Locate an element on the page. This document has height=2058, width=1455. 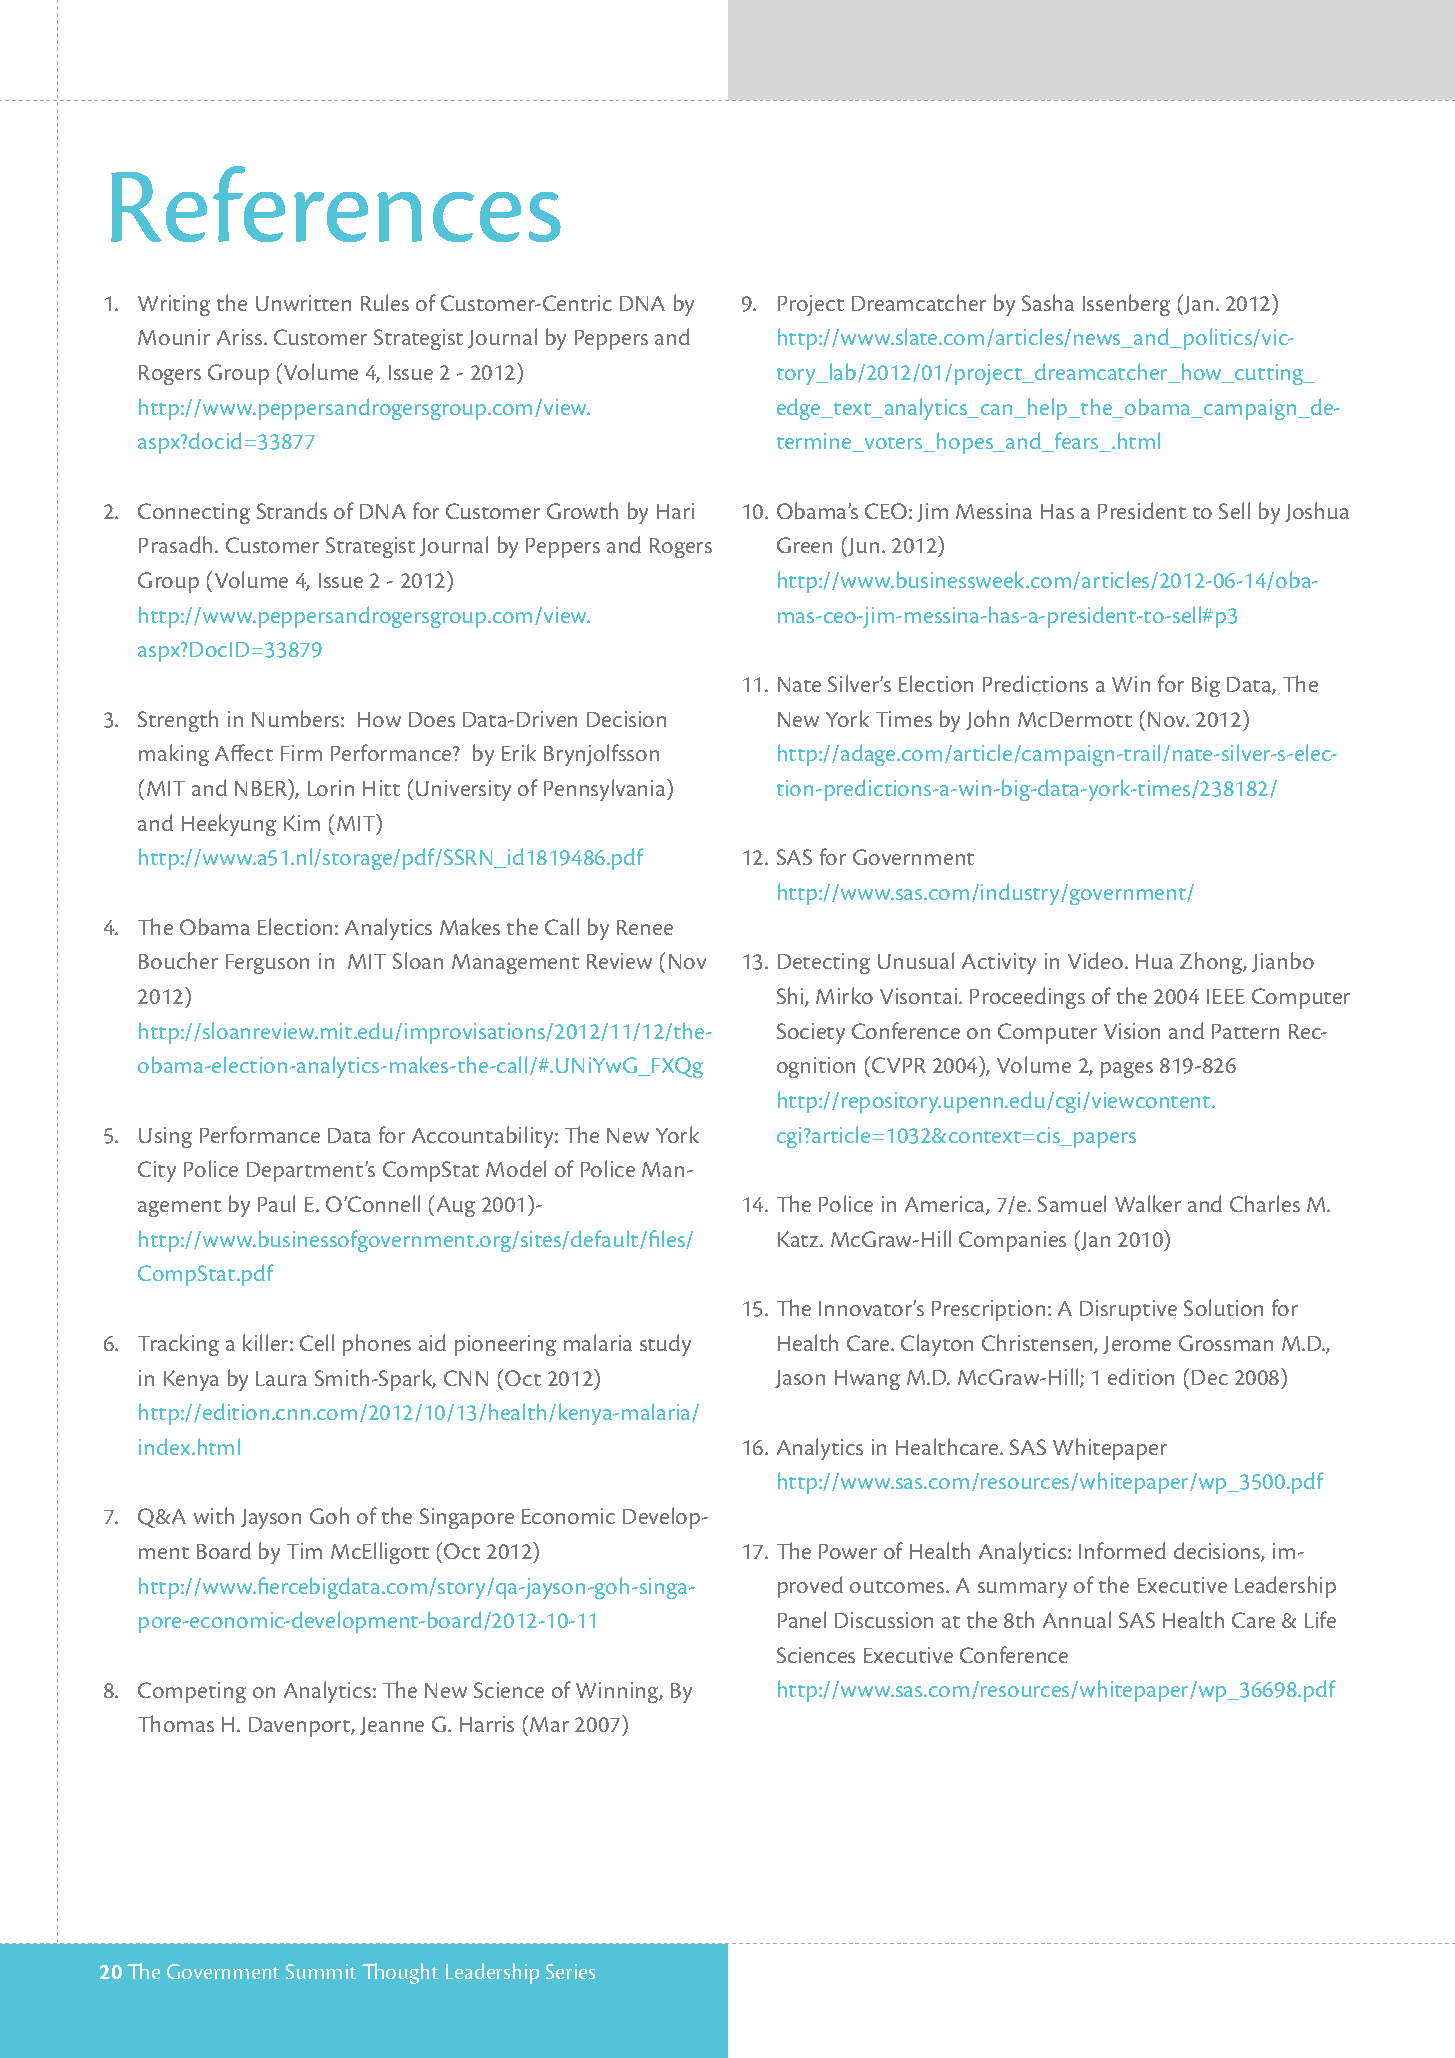
Pennsylvania is located at coordinates (606, 790).
